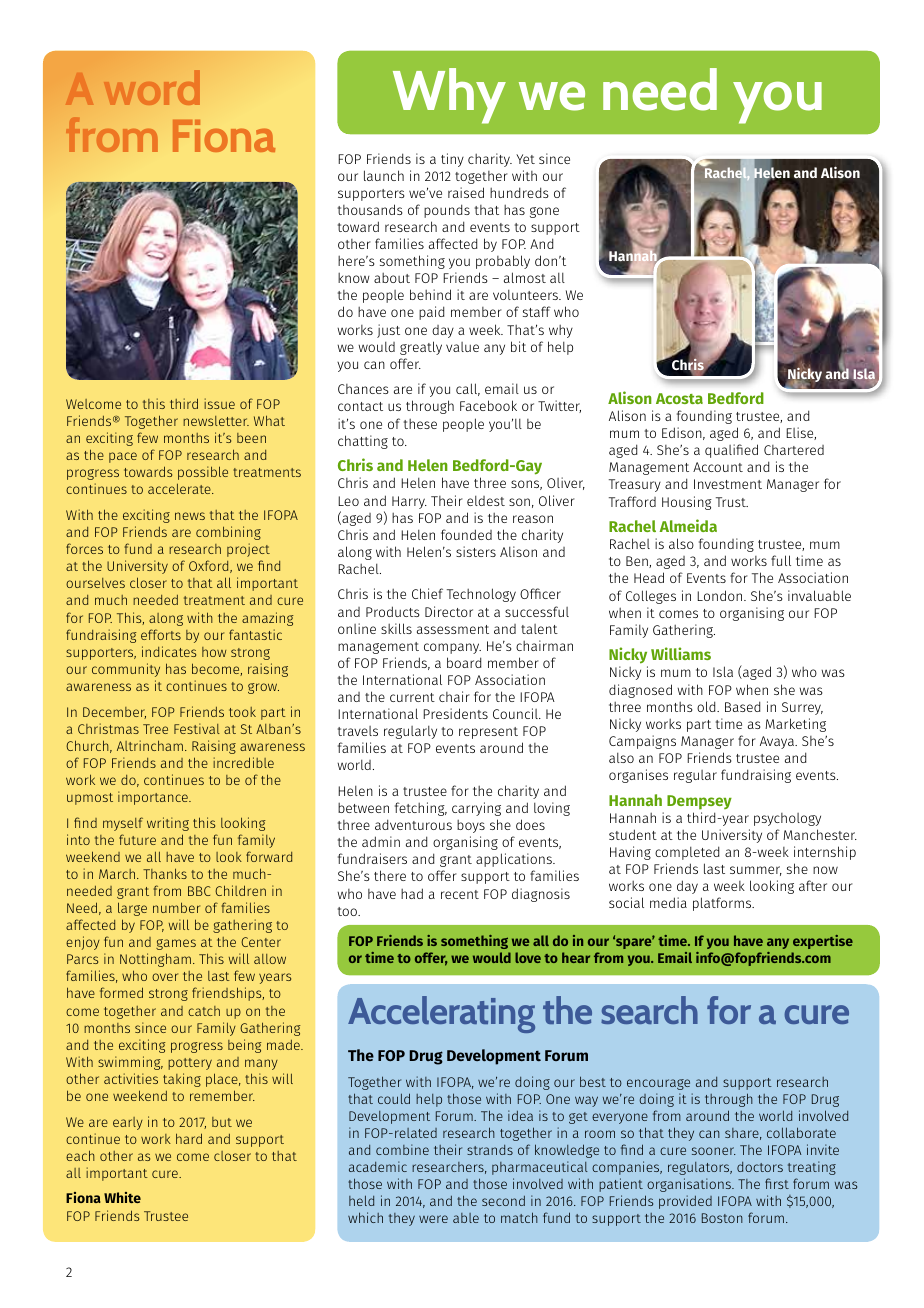 This page has width=924, height=1308. Describe the element at coordinates (180, 488) in the page. I see `accelerate` at that location.
